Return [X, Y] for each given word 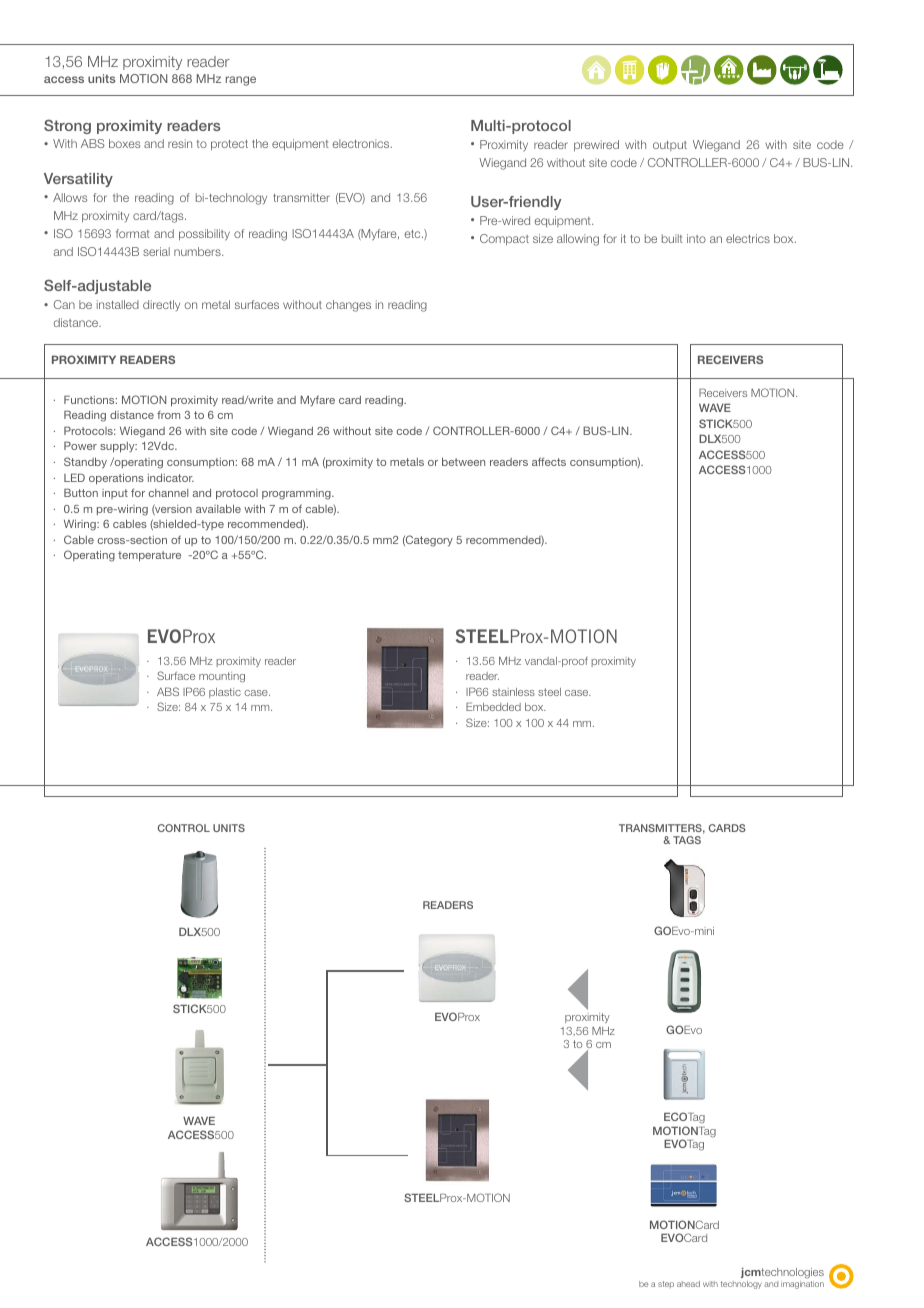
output [670, 146]
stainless [513, 692]
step [666, 1284]
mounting [222, 677]
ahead [688, 1284]
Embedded [493, 706]
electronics [362, 143]
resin [180, 143]
